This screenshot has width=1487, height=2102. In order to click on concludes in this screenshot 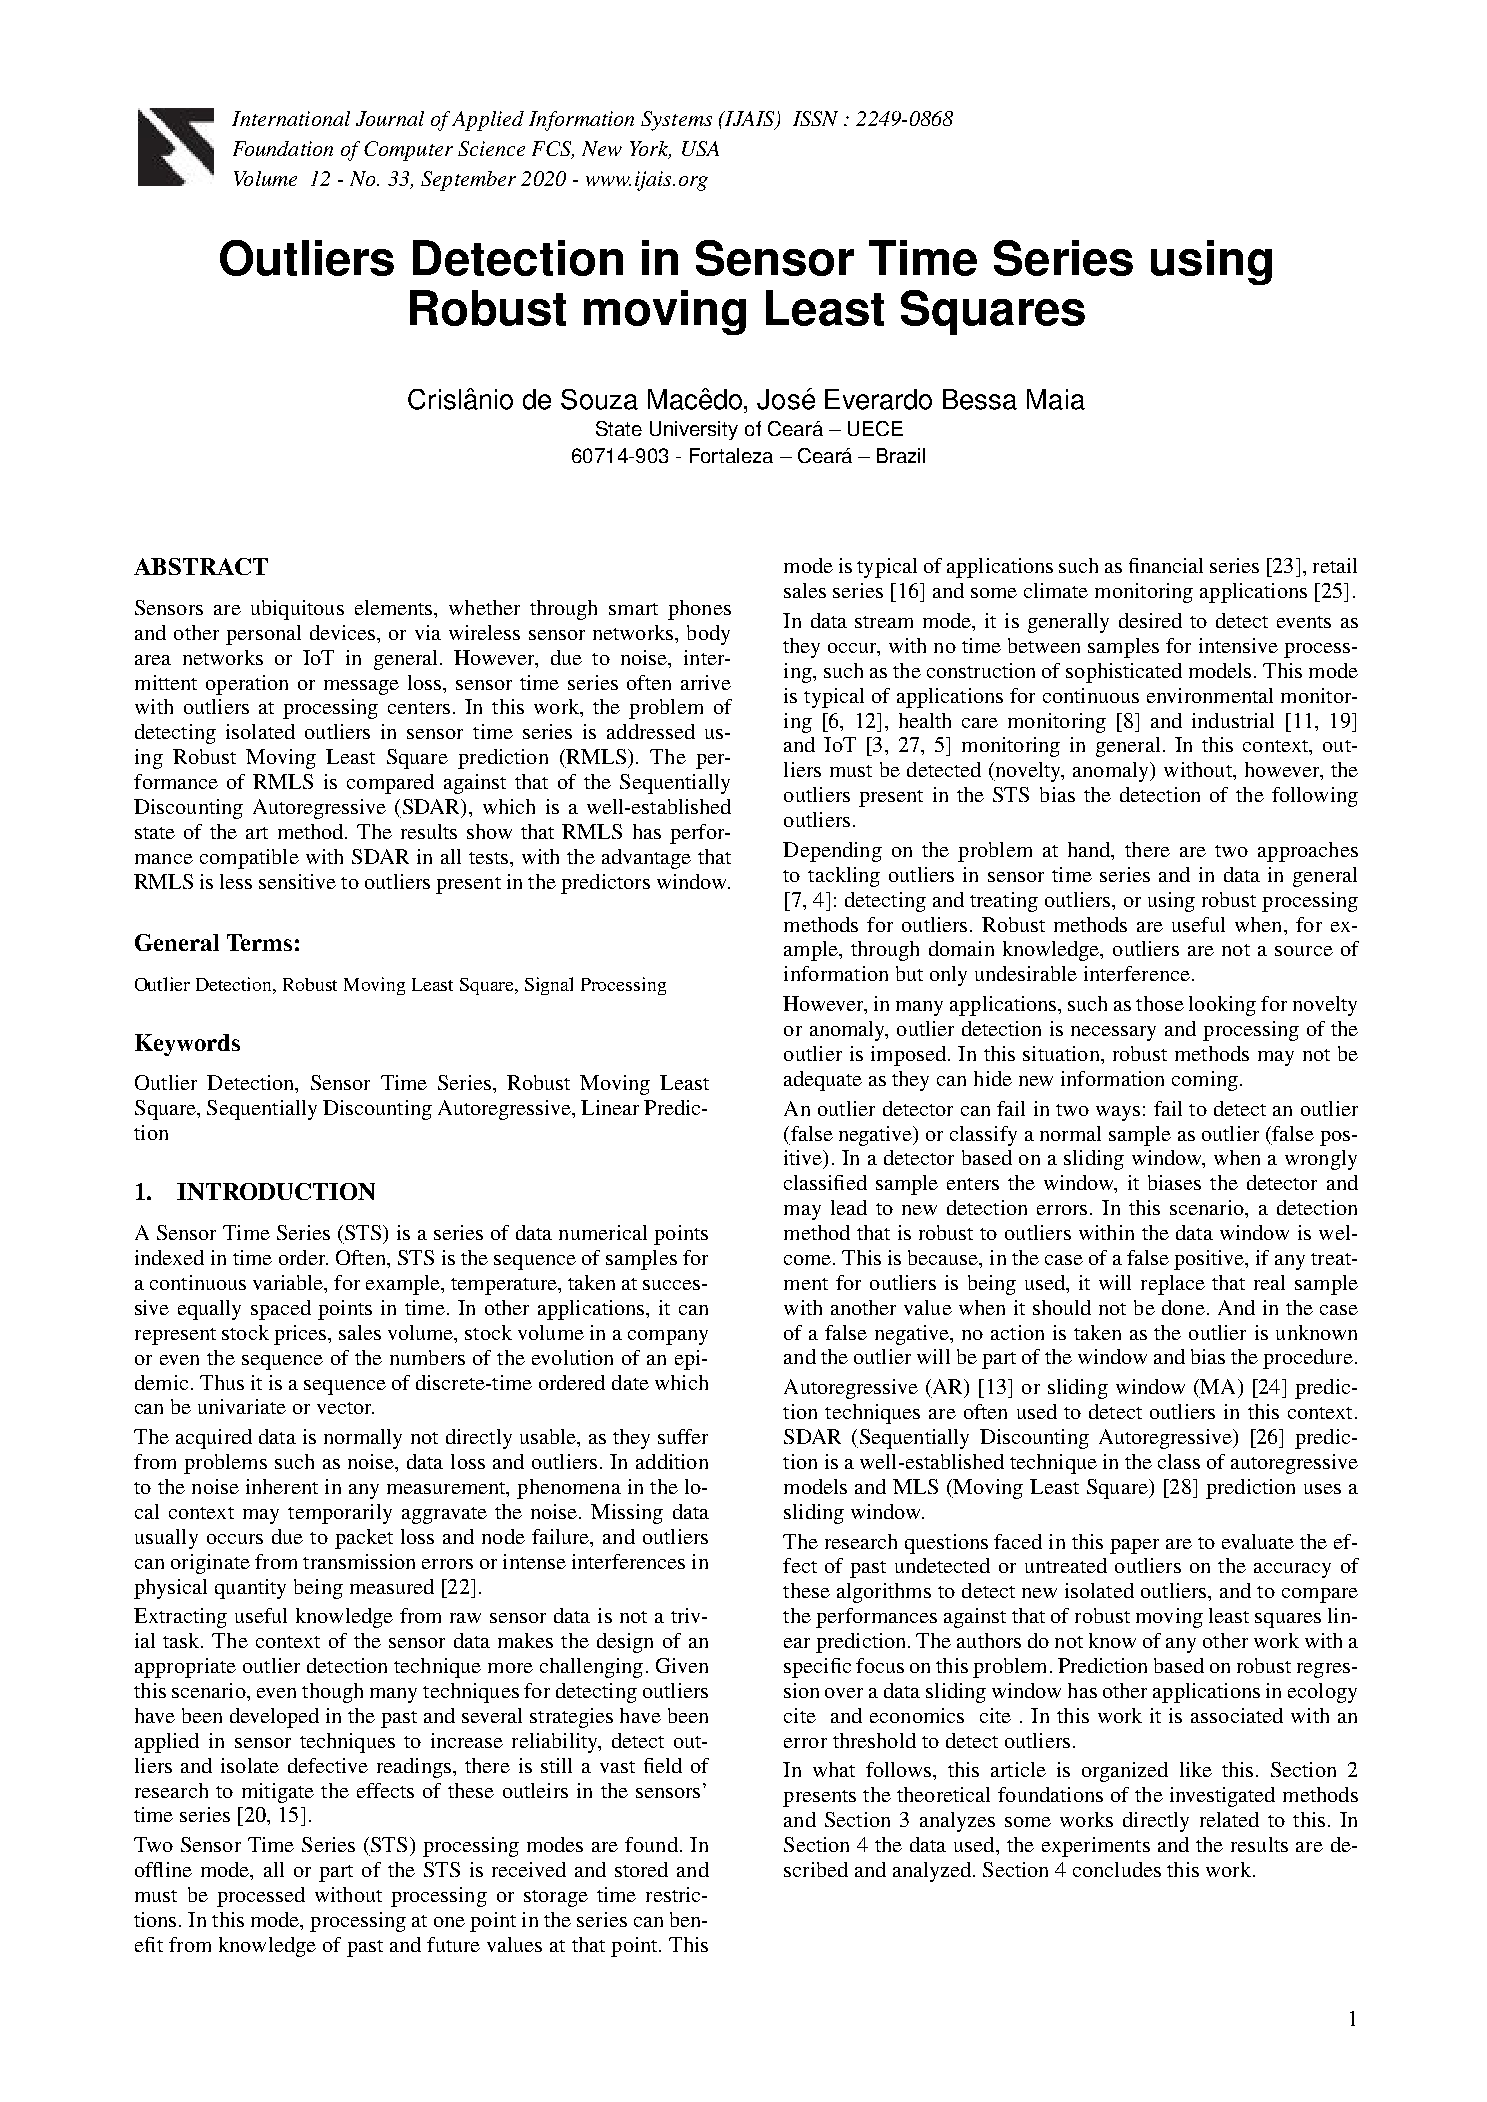, I will do `click(1117, 1869)`.
